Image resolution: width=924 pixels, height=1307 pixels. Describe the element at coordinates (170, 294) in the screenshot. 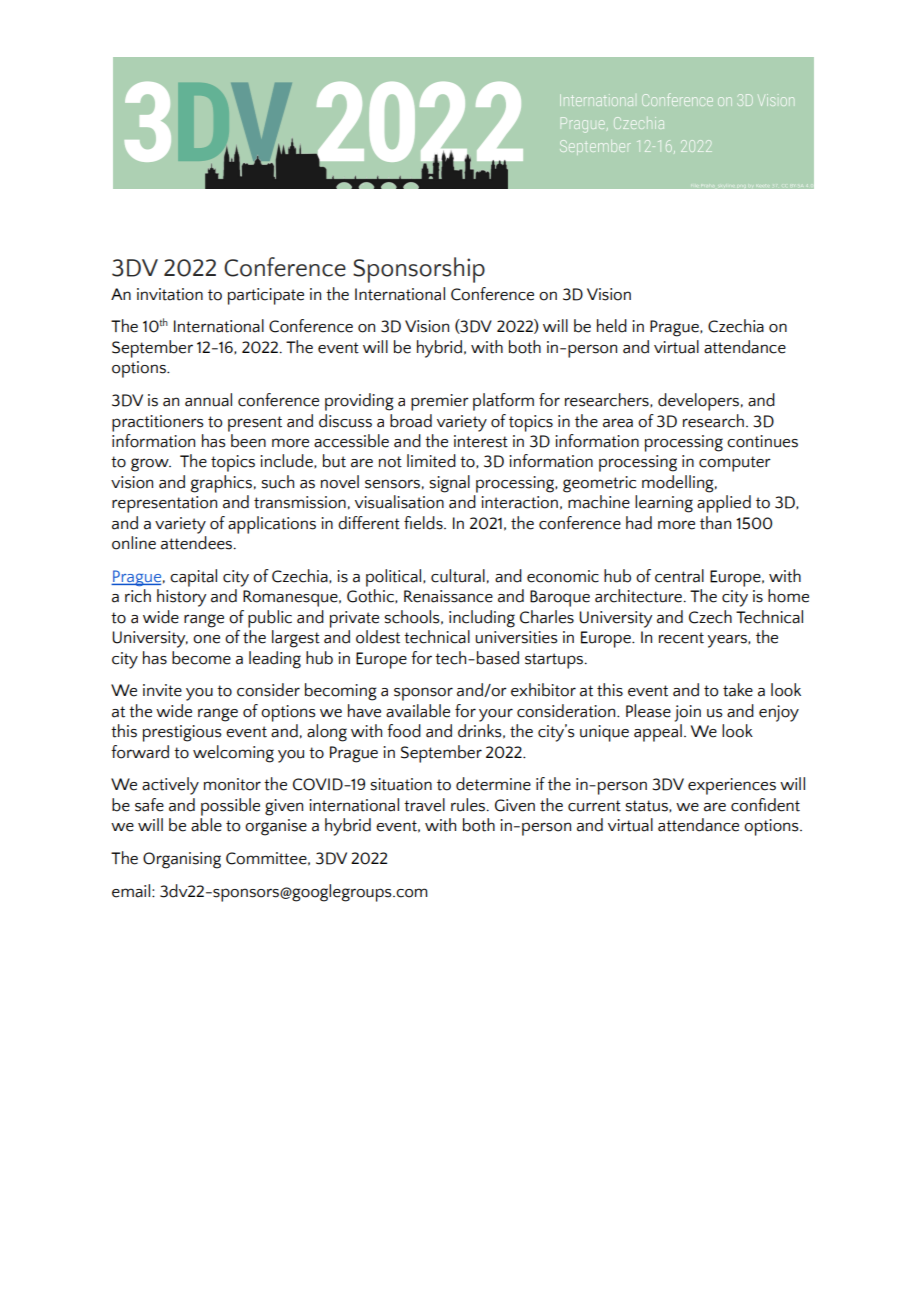

I see `invitation` at that location.
